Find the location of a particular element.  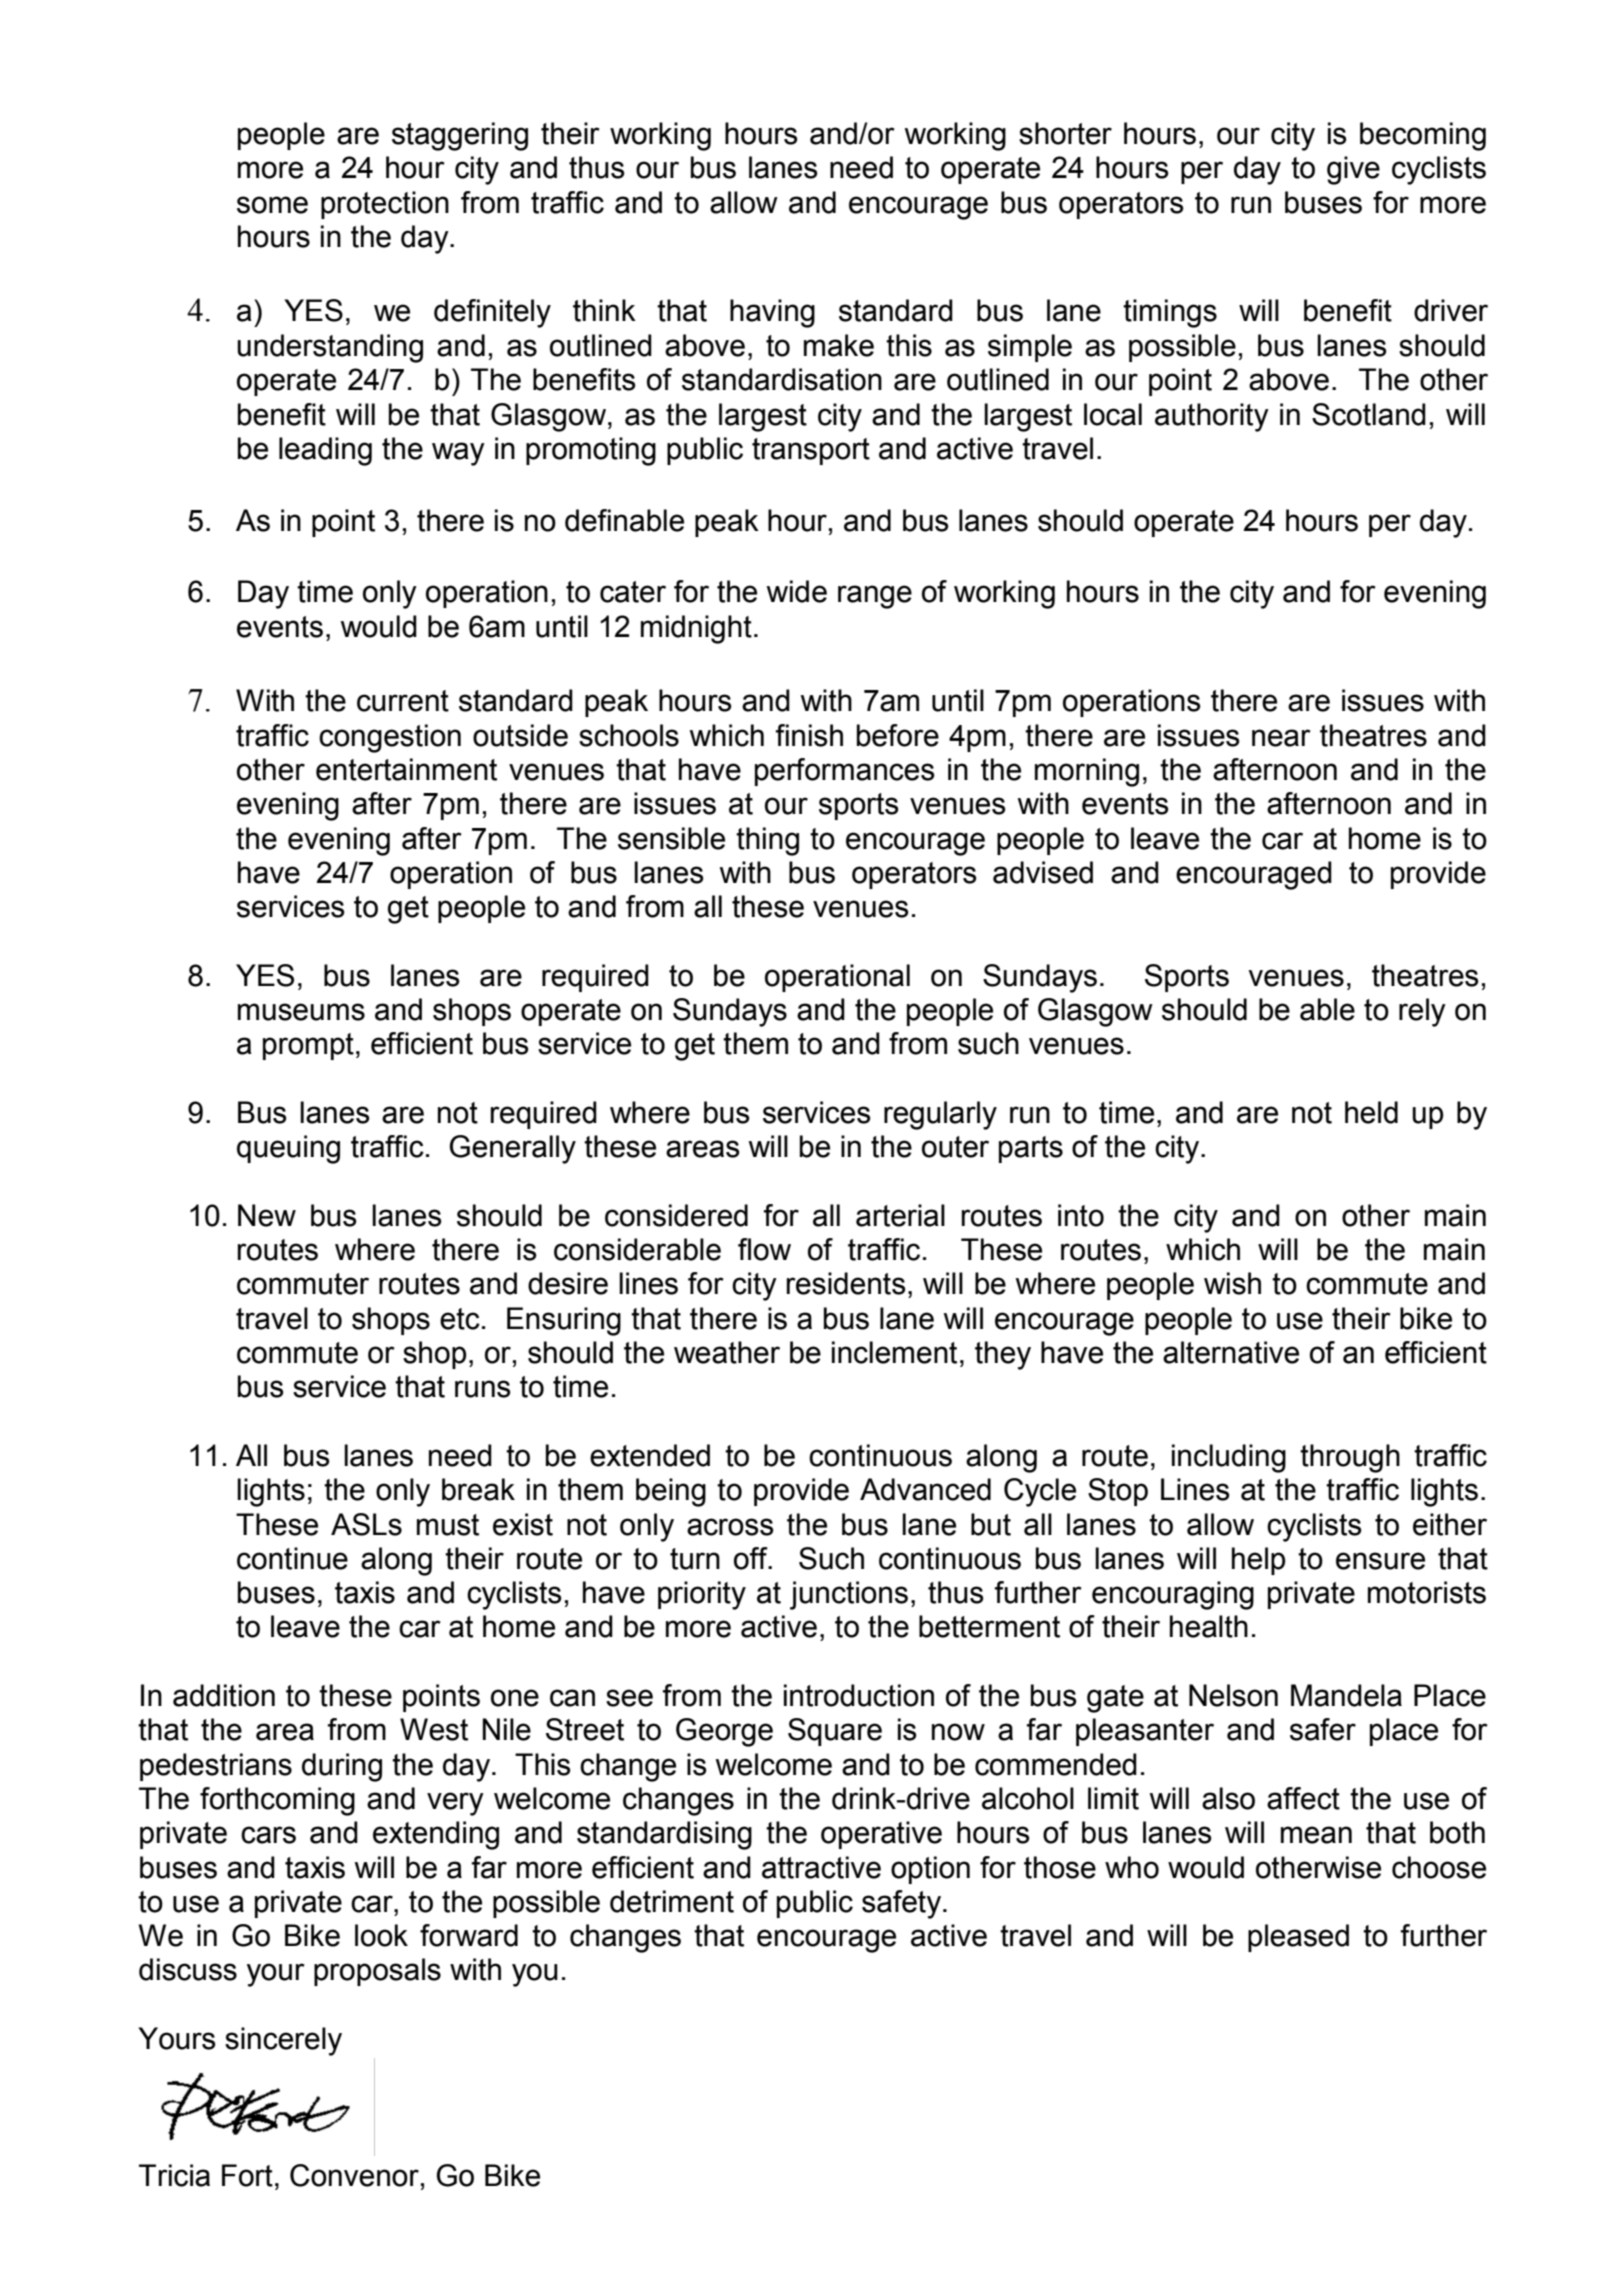

through is located at coordinates (1350, 1458).
